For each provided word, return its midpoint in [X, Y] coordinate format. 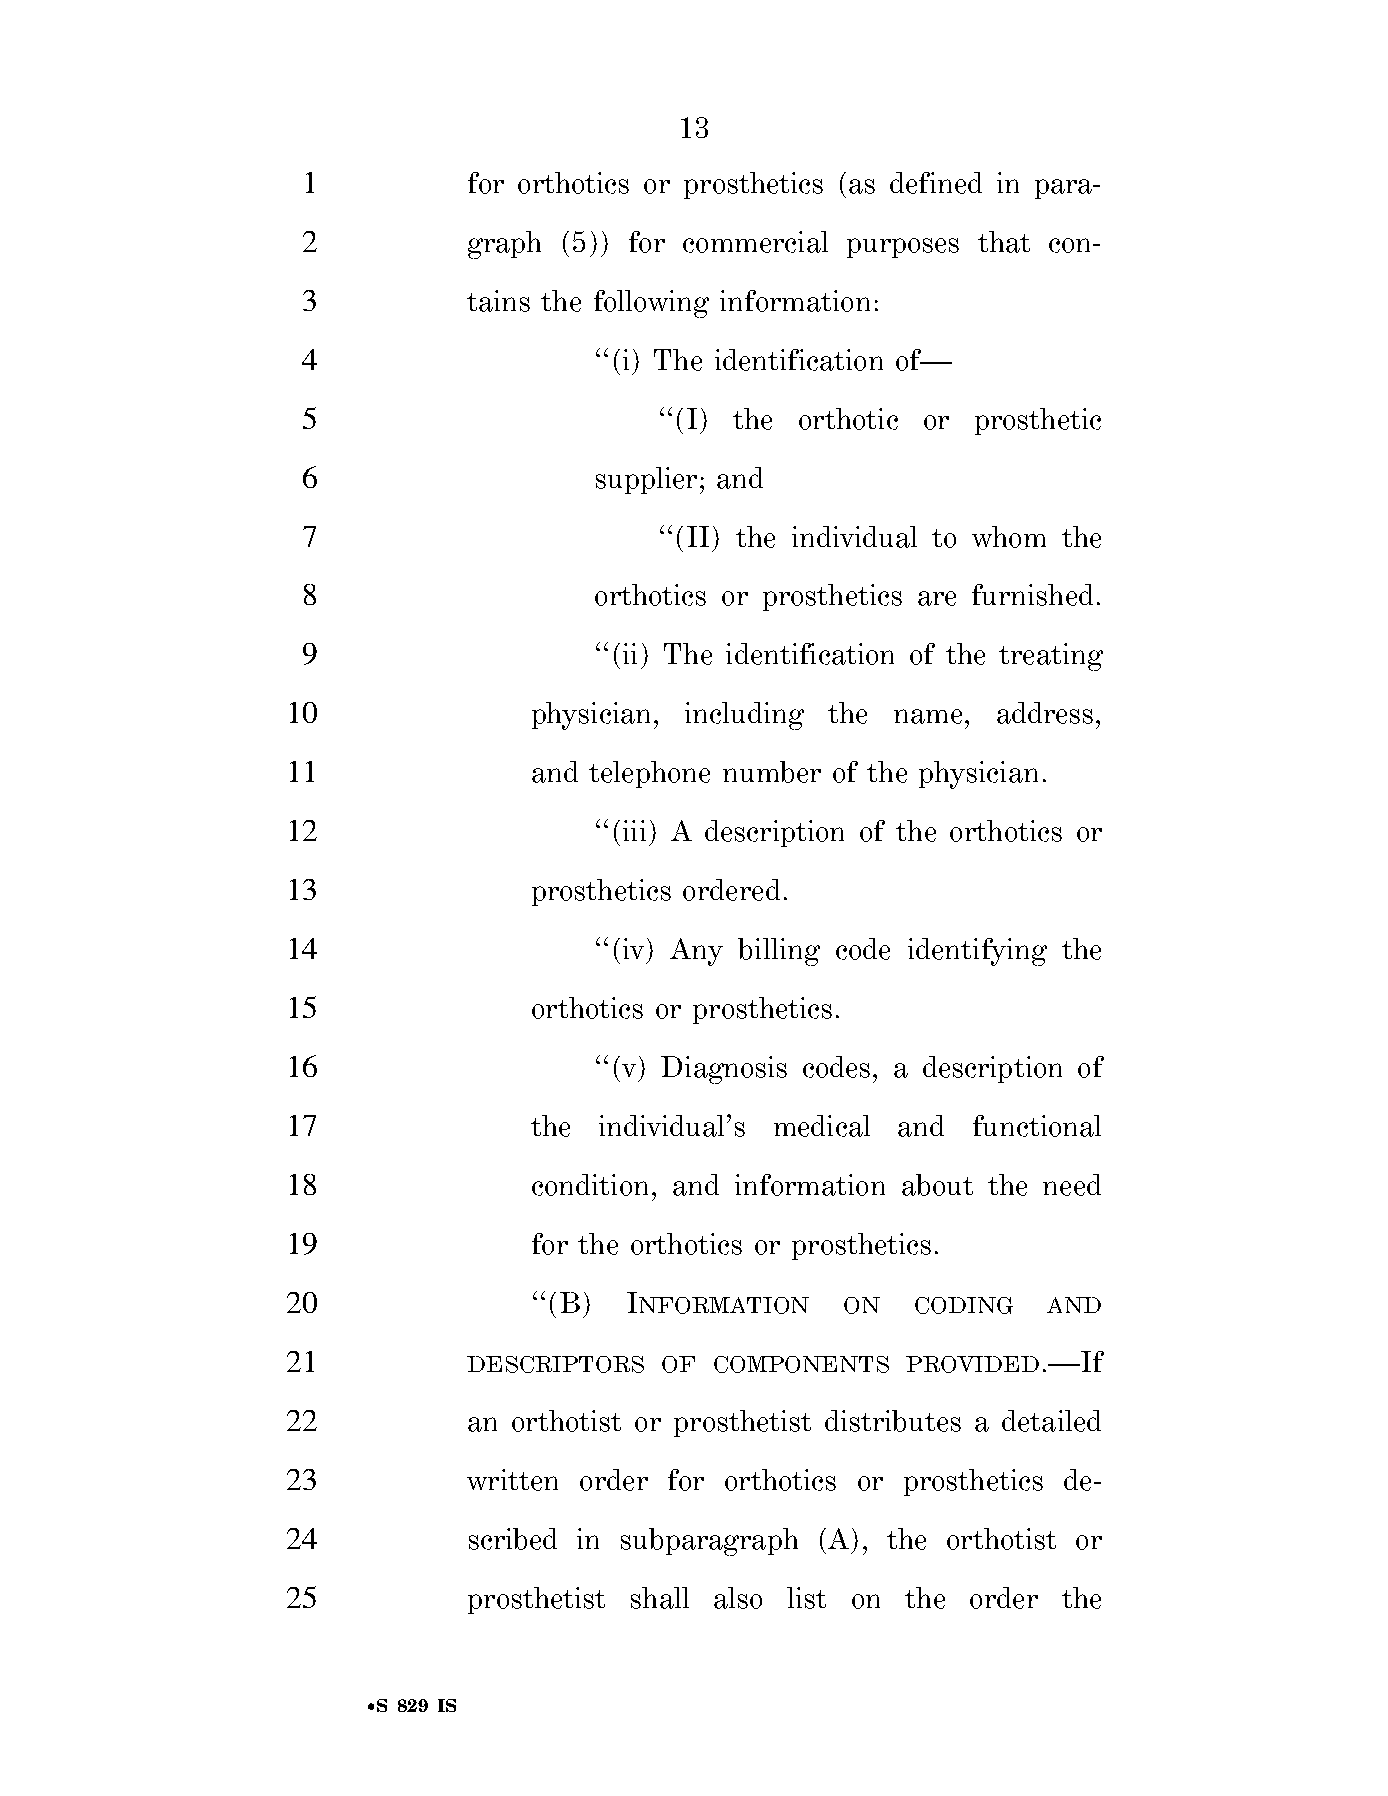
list [806, 1598]
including [744, 716]
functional [1037, 1126]
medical [822, 1126]
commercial [755, 242]
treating [1051, 657]
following [651, 304]
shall [660, 1598]
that [1004, 242]
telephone [649, 774]
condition [590, 1185]
